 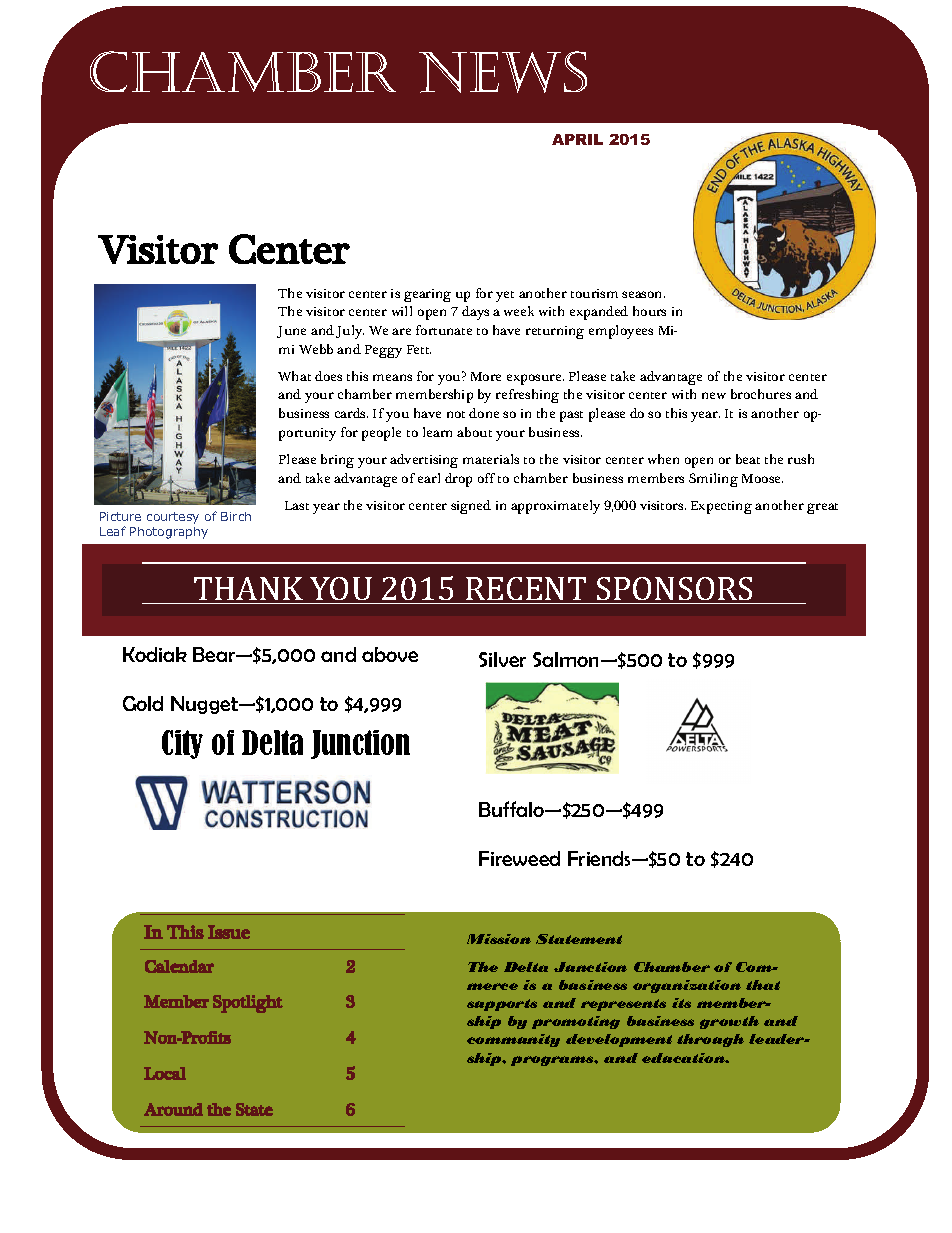 What do you see at coordinates (710, 1040) in the screenshot?
I see `through` at bounding box center [710, 1040].
